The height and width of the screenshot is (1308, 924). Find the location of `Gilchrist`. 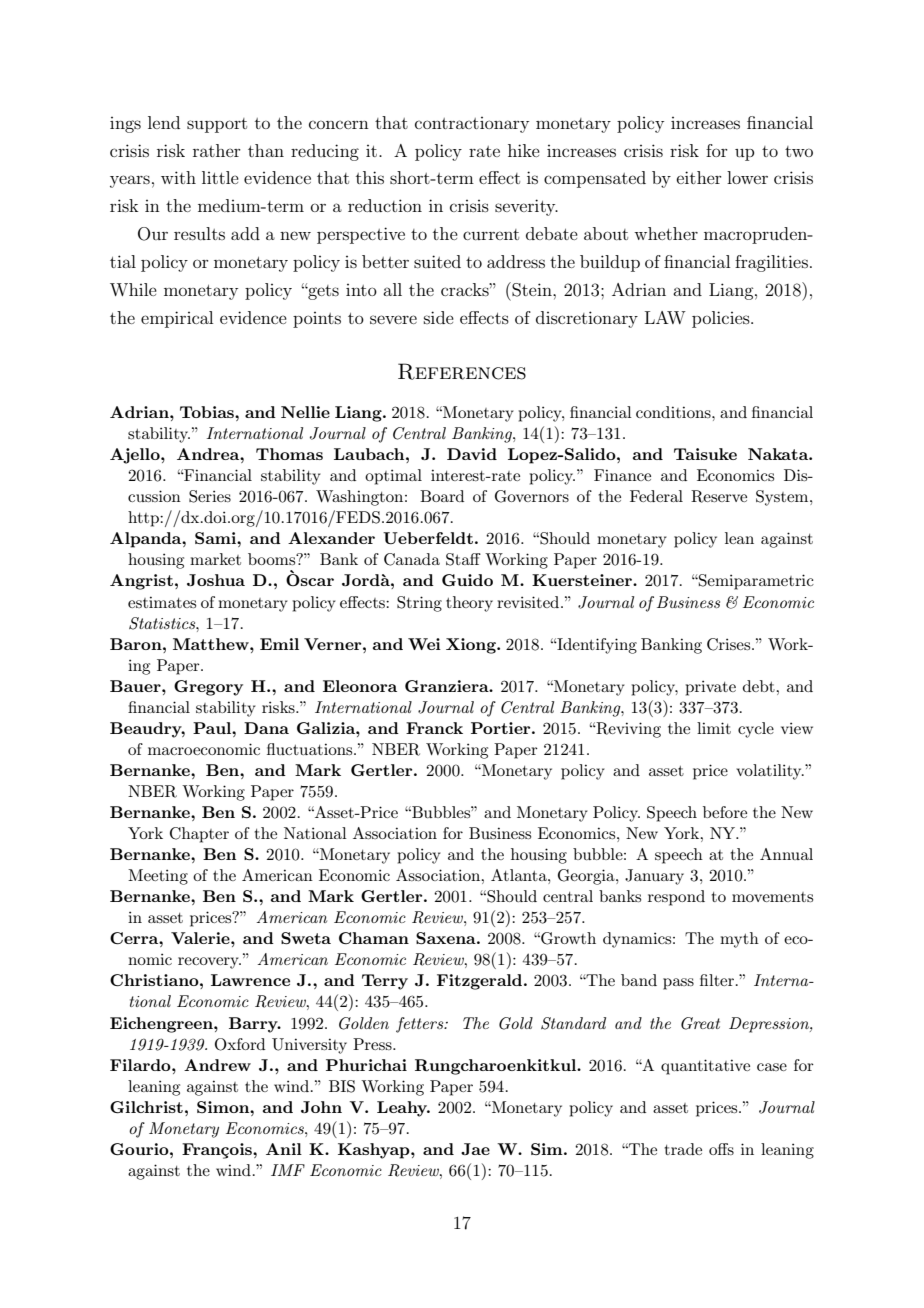

Gilchrist is located at coordinates (146, 1107).
